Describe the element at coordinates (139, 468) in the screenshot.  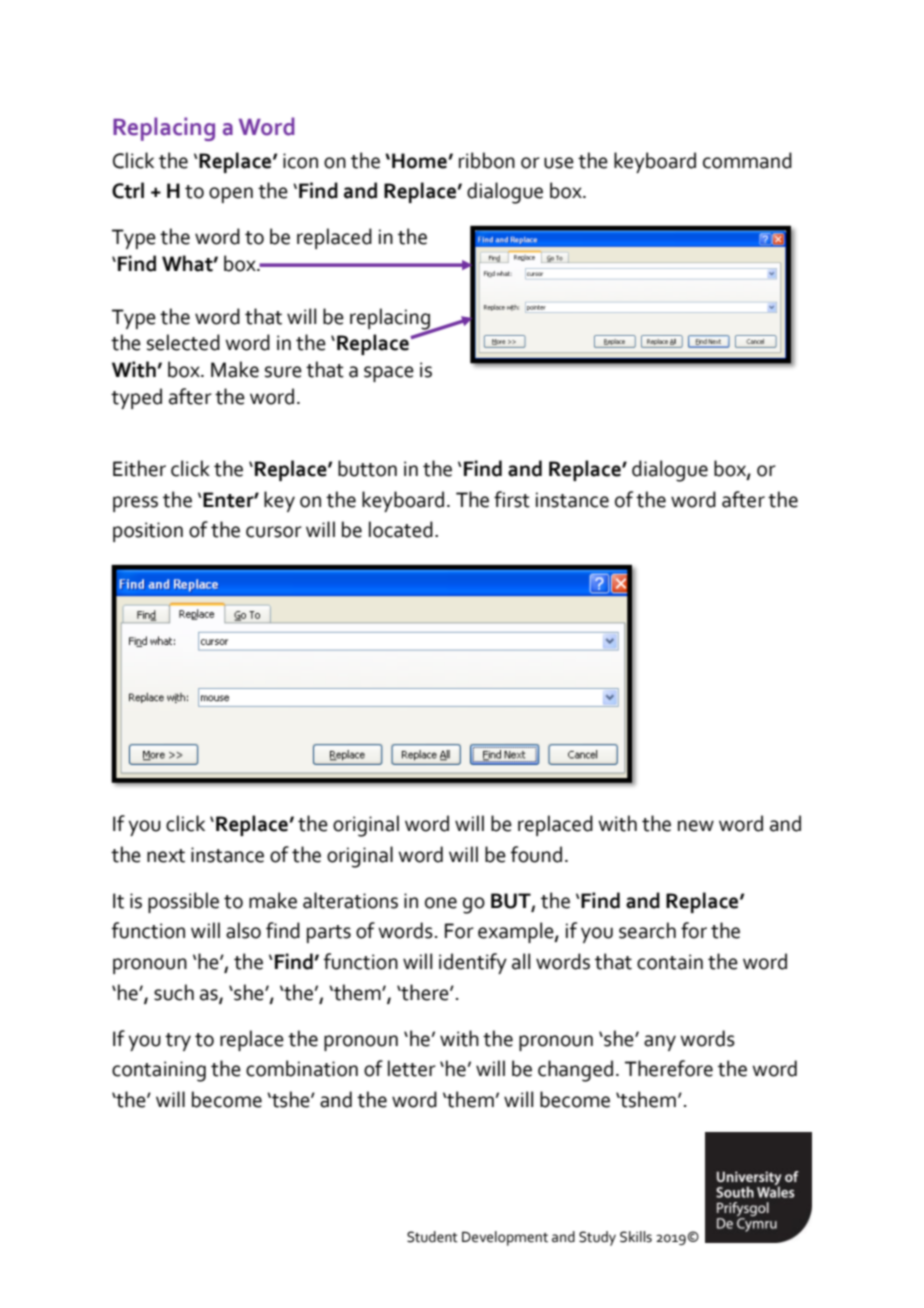
I see `Either` at that location.
